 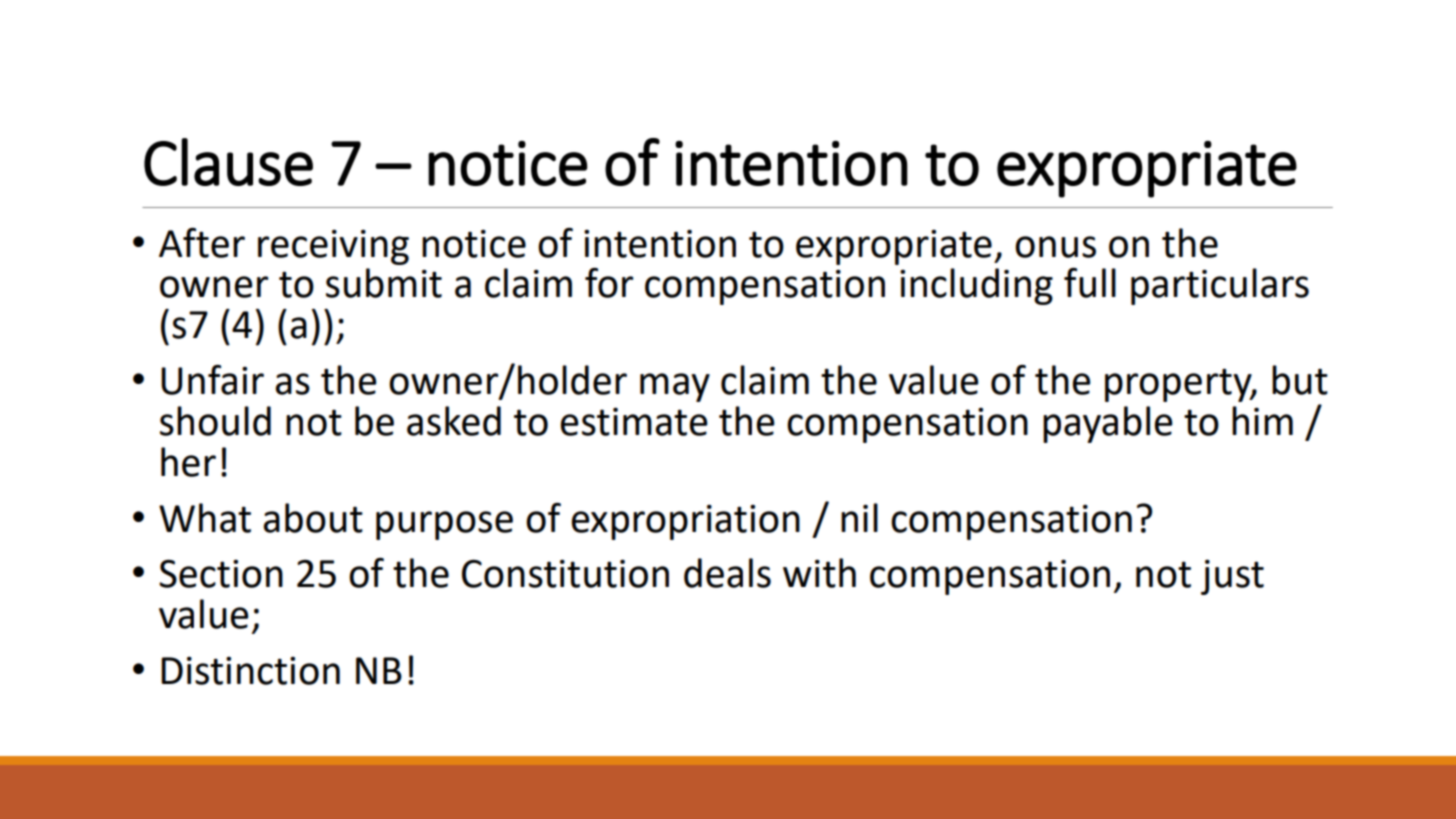 I want to click on Distinction, so click(x=250, y=671).
